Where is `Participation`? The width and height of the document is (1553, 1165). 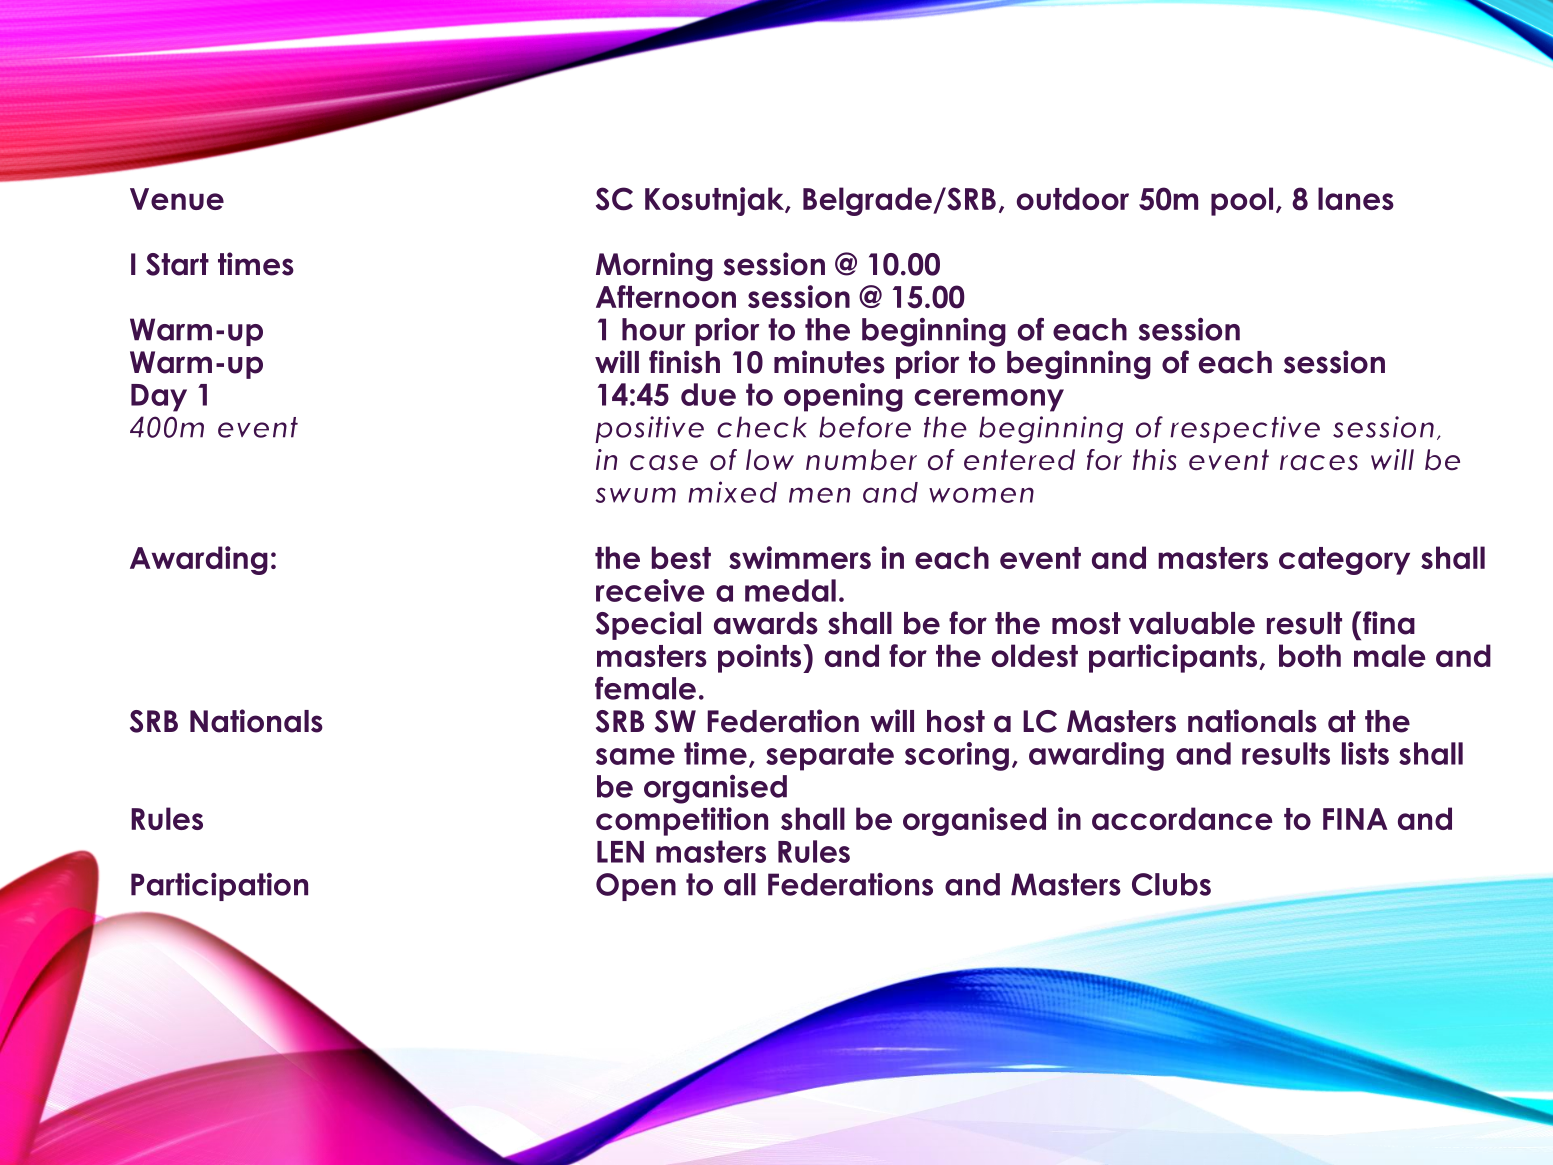
Participation is located at coordinates (219, 887).
